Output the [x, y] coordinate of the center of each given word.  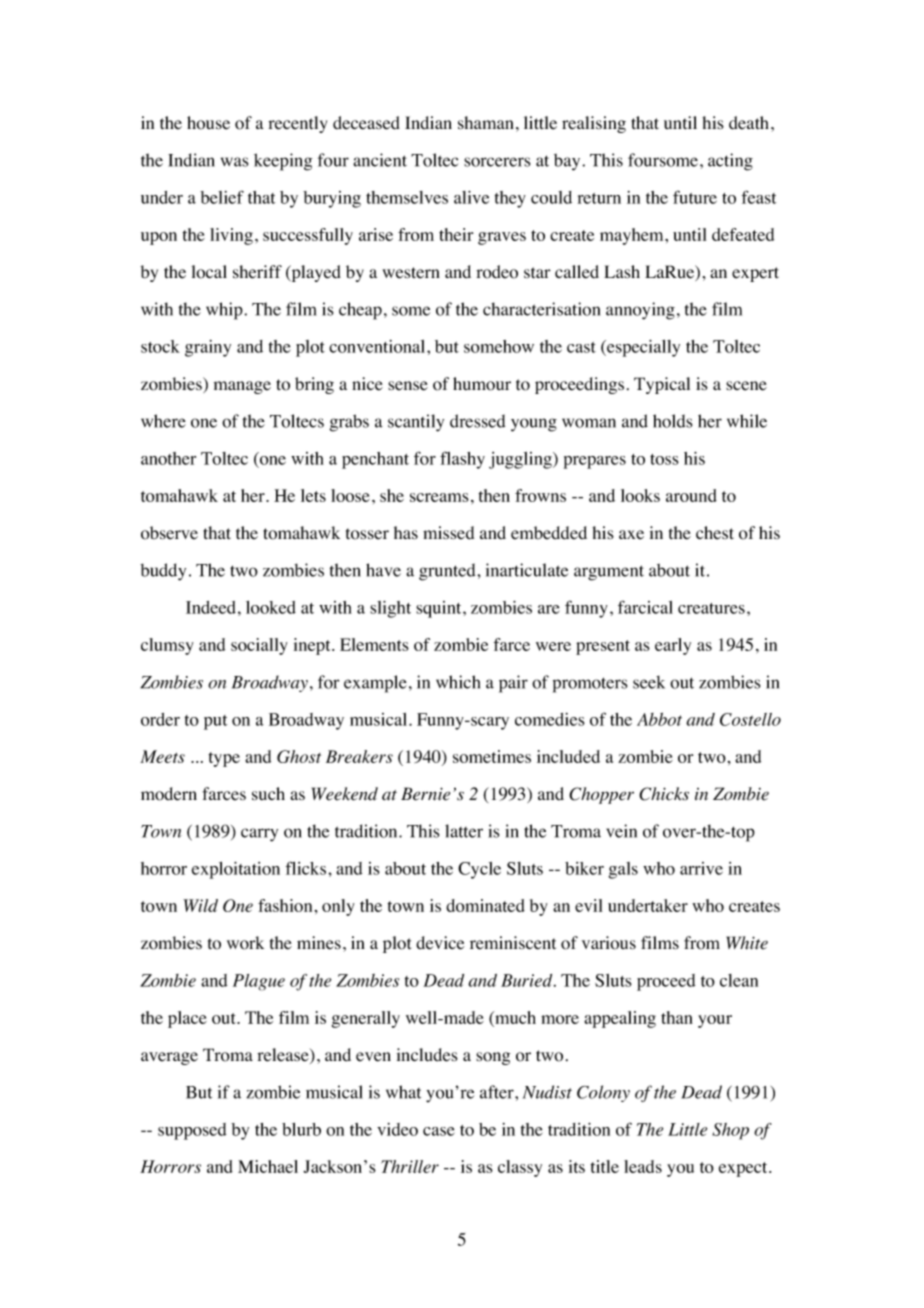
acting [730, 162]
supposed [192, 1131]
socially [259, 646]
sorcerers [497, 162]
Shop [730, 1131]
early [673, 646]
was [234, 162]
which [458, 682]
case [438, 1131]
